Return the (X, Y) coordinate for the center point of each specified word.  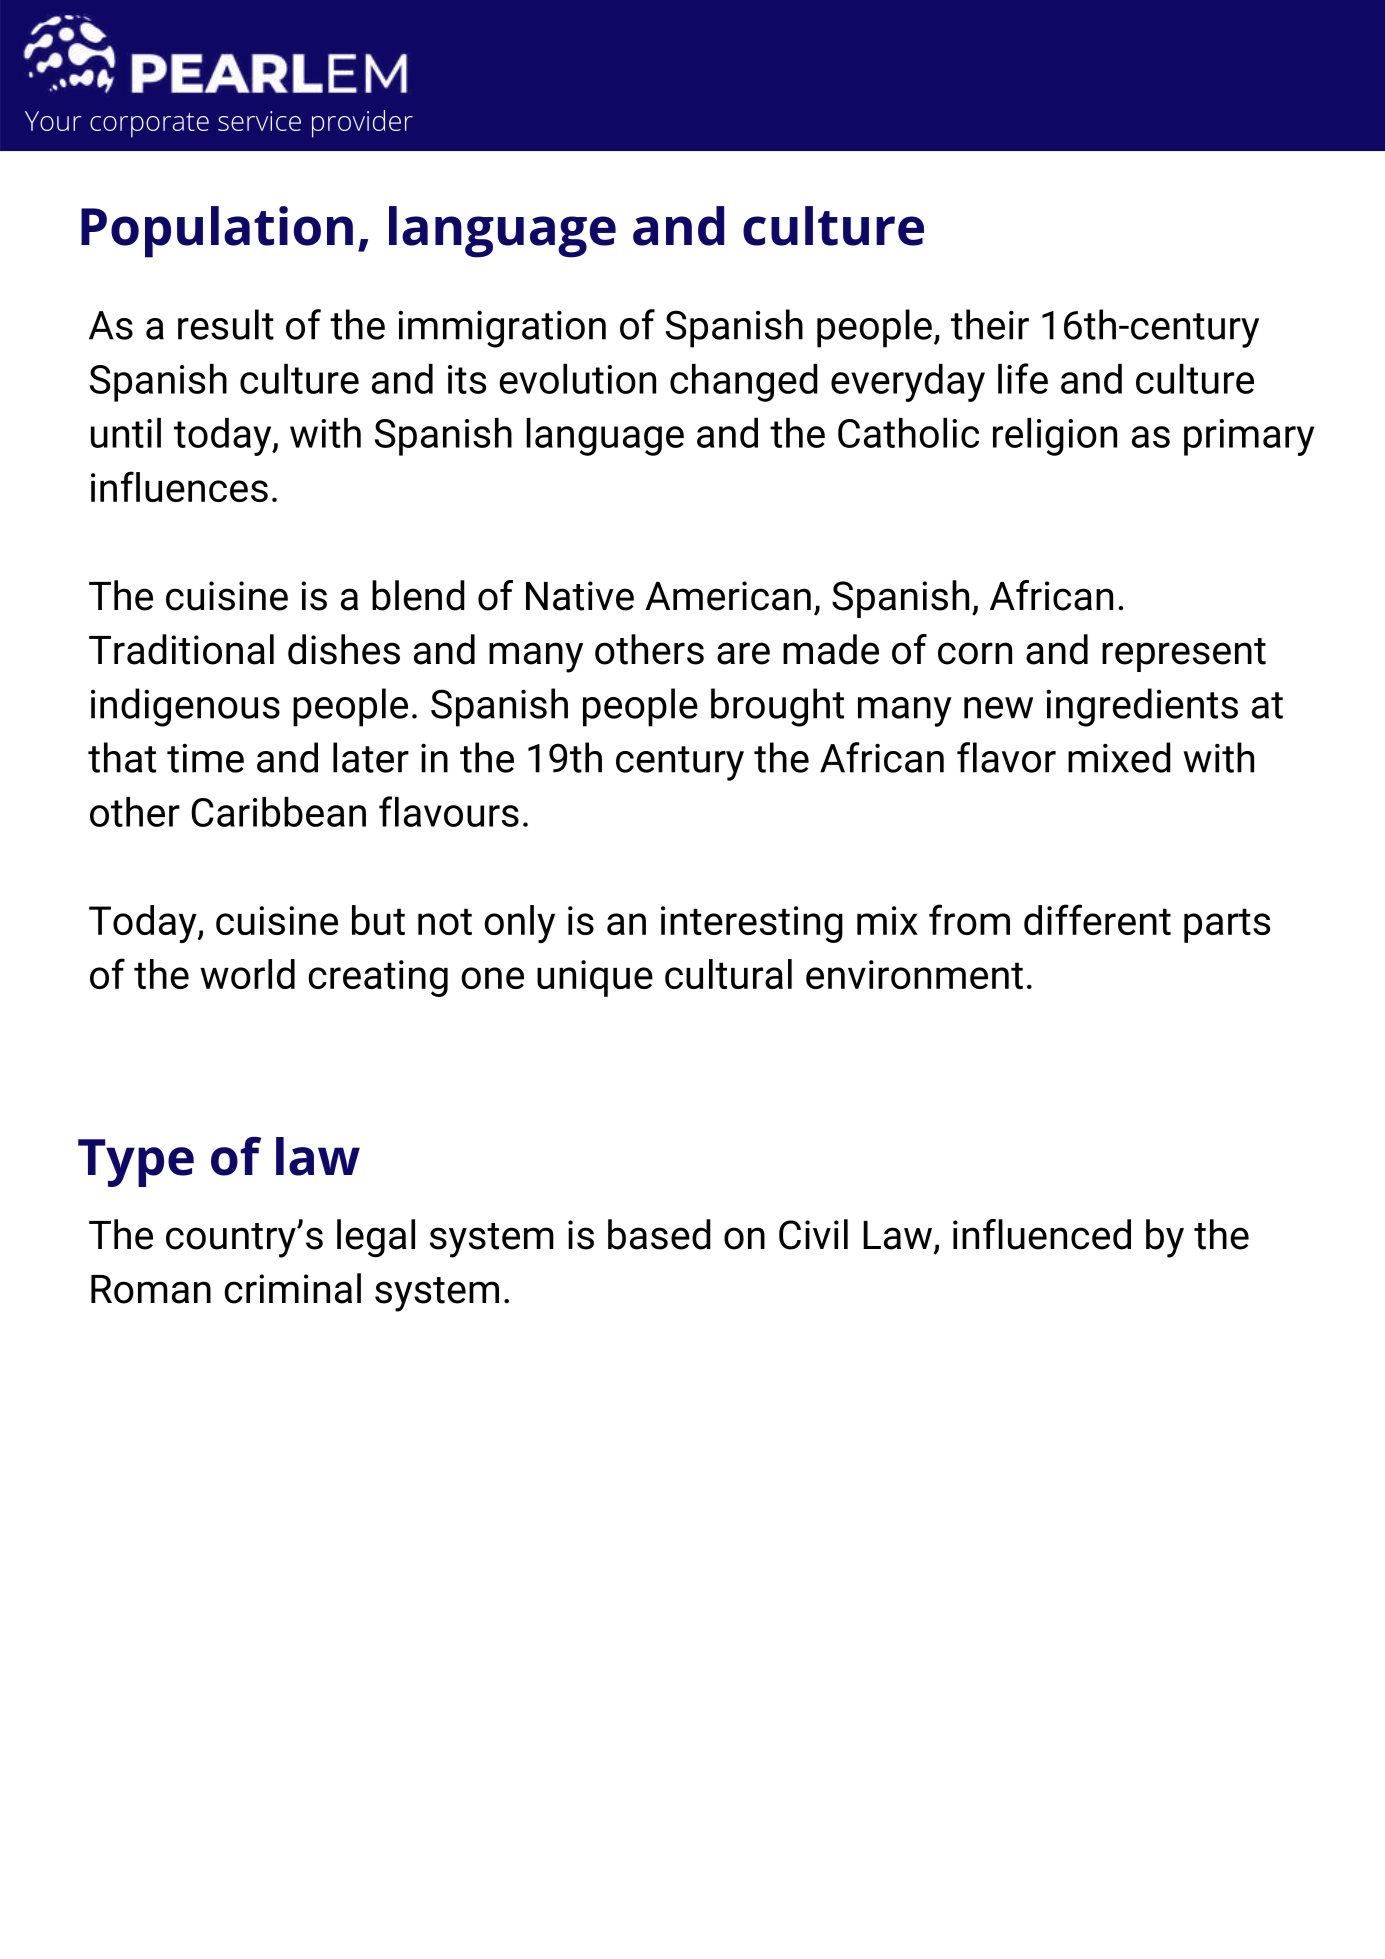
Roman (151, 1289)
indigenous (185, 707)
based (659, 1234)
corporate (149, 125)
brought (777, 707)
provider (362, 124)
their (990, 324)
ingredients (1142, 707)
